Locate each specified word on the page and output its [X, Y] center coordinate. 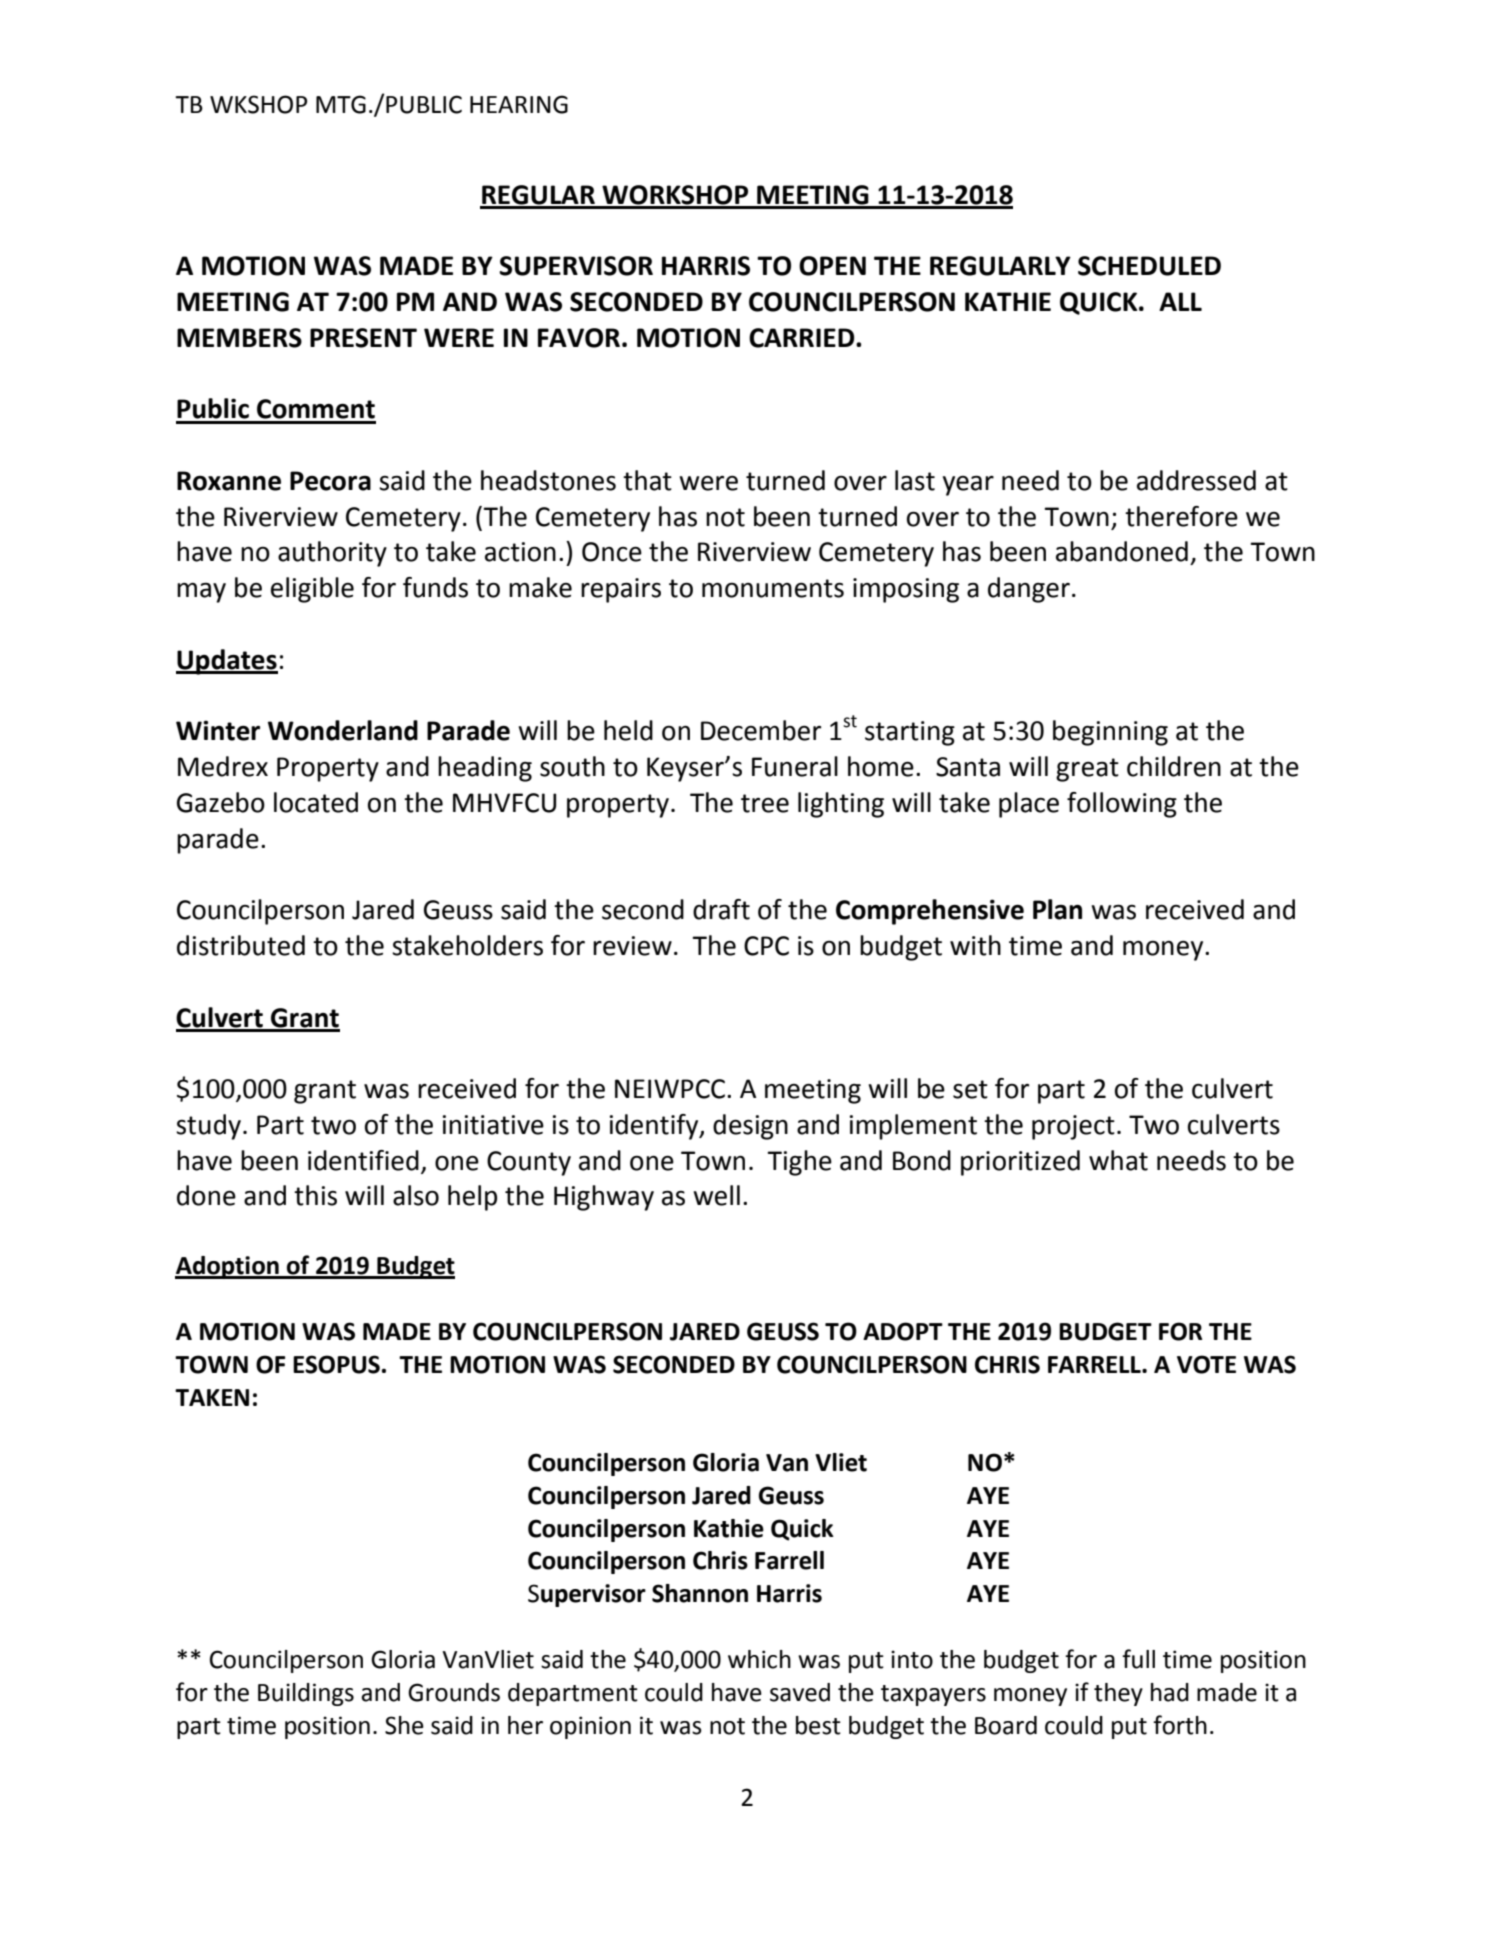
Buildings [306, 1694]
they [1118, 1694]
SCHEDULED [1149, 266]
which [759, 1659]
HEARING [519, 104]
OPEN [832, 266]
